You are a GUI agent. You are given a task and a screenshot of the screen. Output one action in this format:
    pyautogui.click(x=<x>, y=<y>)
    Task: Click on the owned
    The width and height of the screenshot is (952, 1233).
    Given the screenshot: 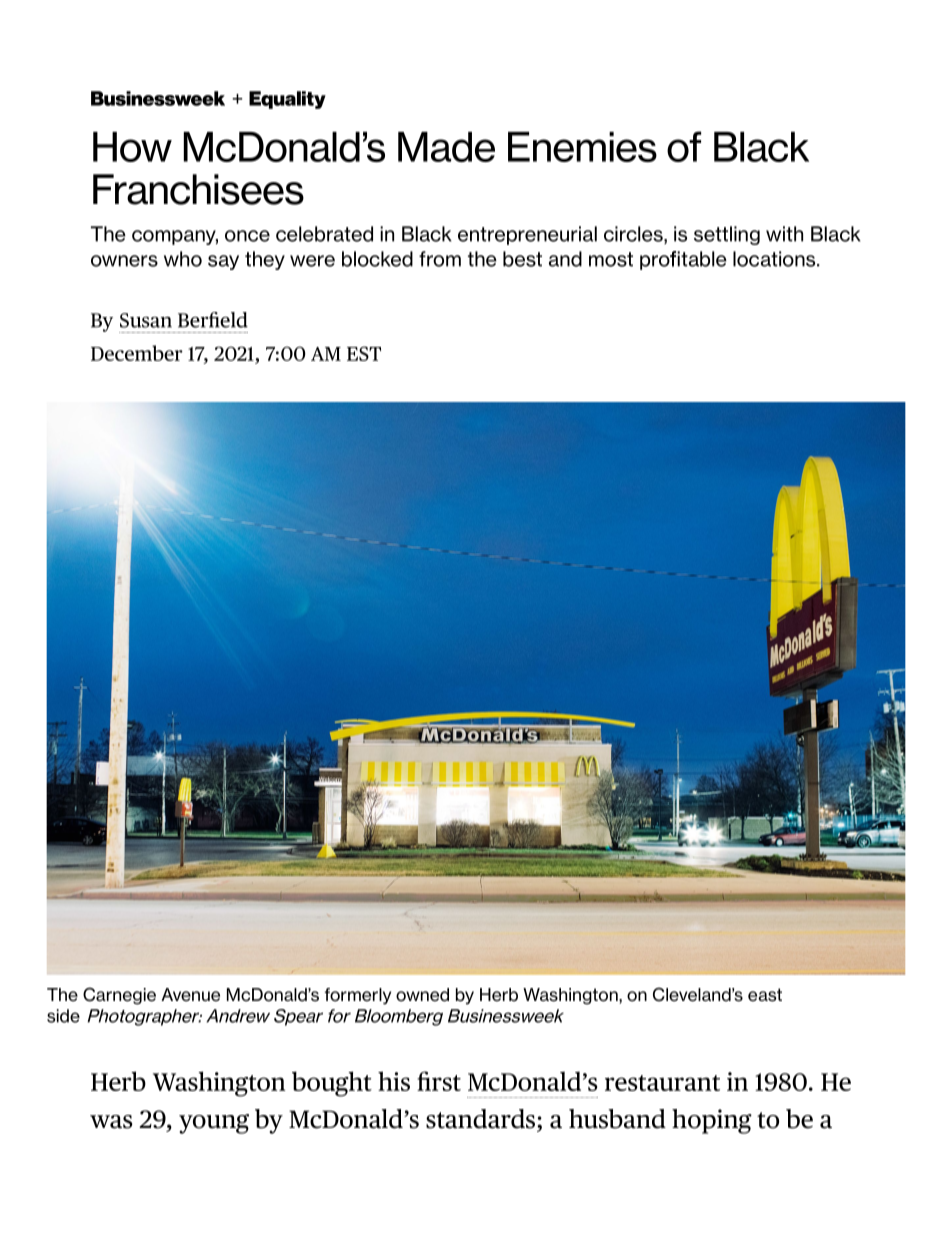 What is the action you would take?
    pyautogui.click(x=422, y=995)
